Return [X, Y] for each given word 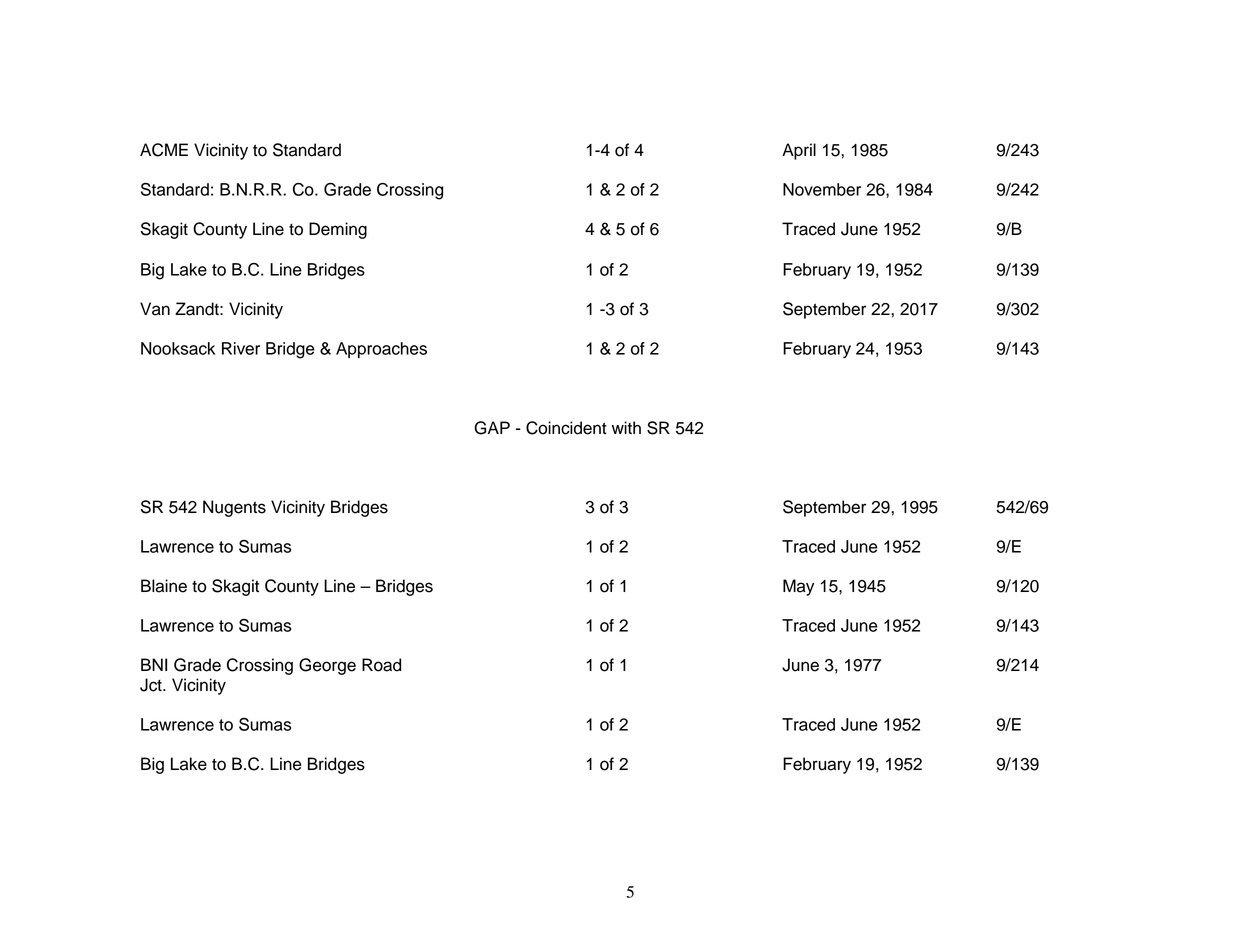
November [822, 189]
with [626, 427]
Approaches [381, 350]
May [798, 587]
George [327, 666]
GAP [492, 428]
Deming [338, 230]
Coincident [566, 428]
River [241, 348]
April [799, 151]
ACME [164, 150]
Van [155, 309]
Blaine [164, 586]
